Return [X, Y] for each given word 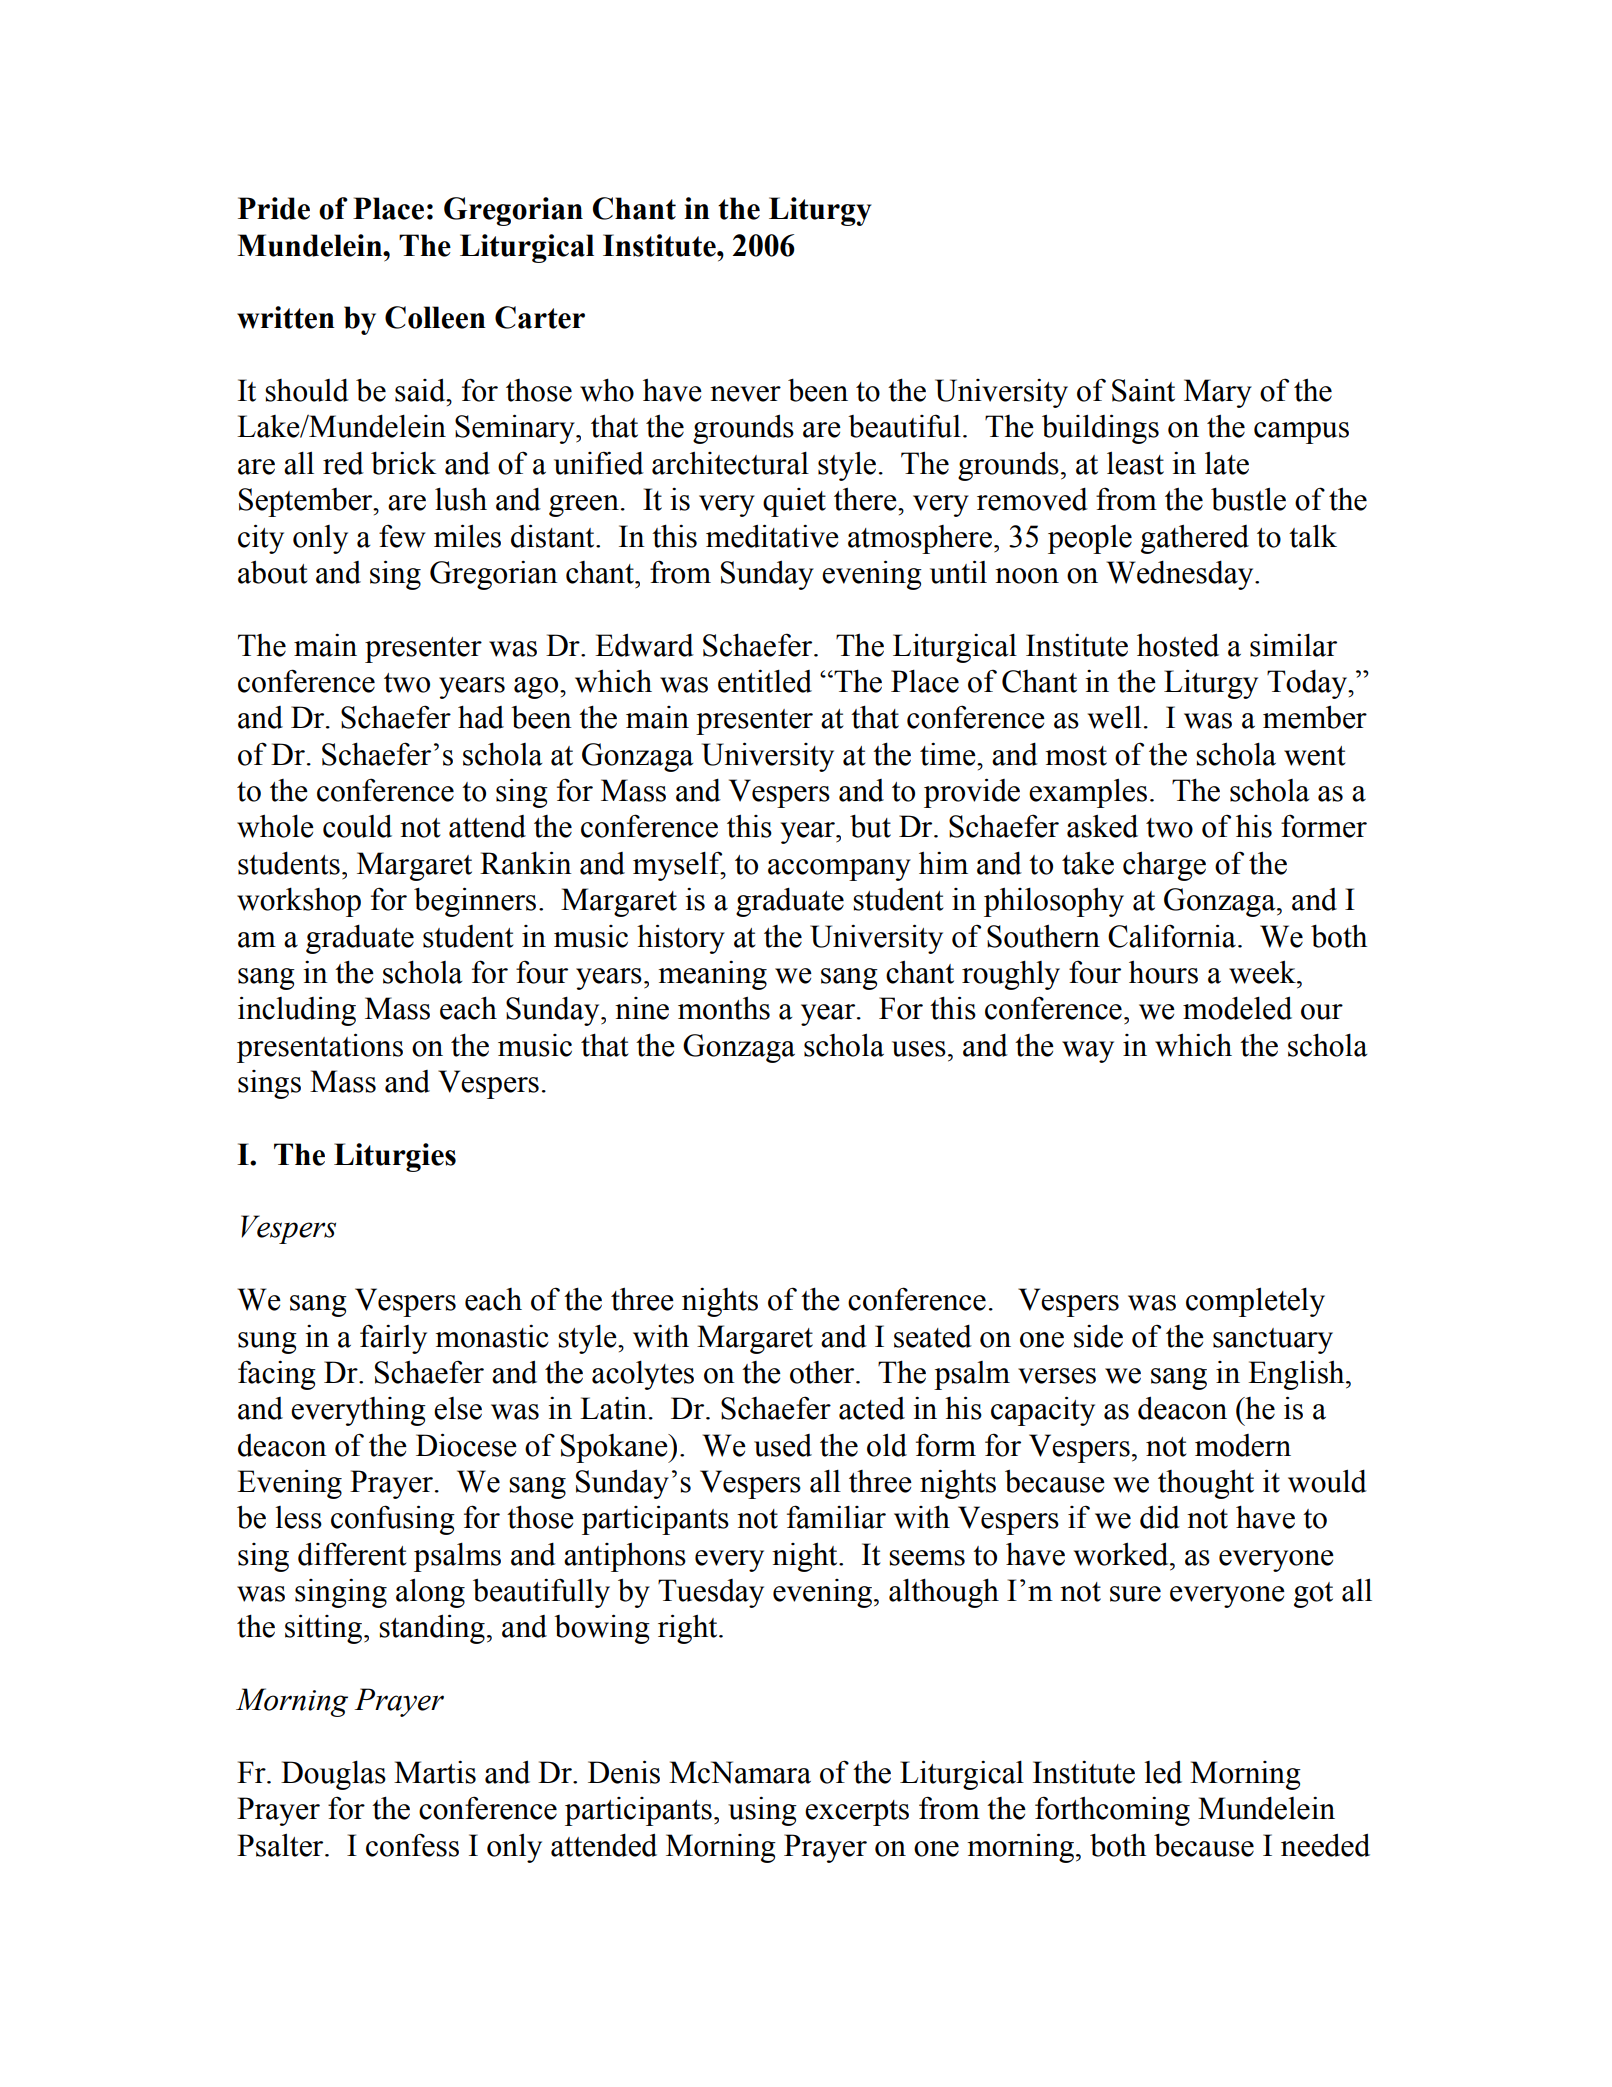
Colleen [435, 317]
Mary [1218, 393]
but [870, 826]
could [357, 826]
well [1114, 717]
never [745, 394]
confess [412, 1845]
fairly [393, 1339]
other [823, 1372]
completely [1255, 1302]
